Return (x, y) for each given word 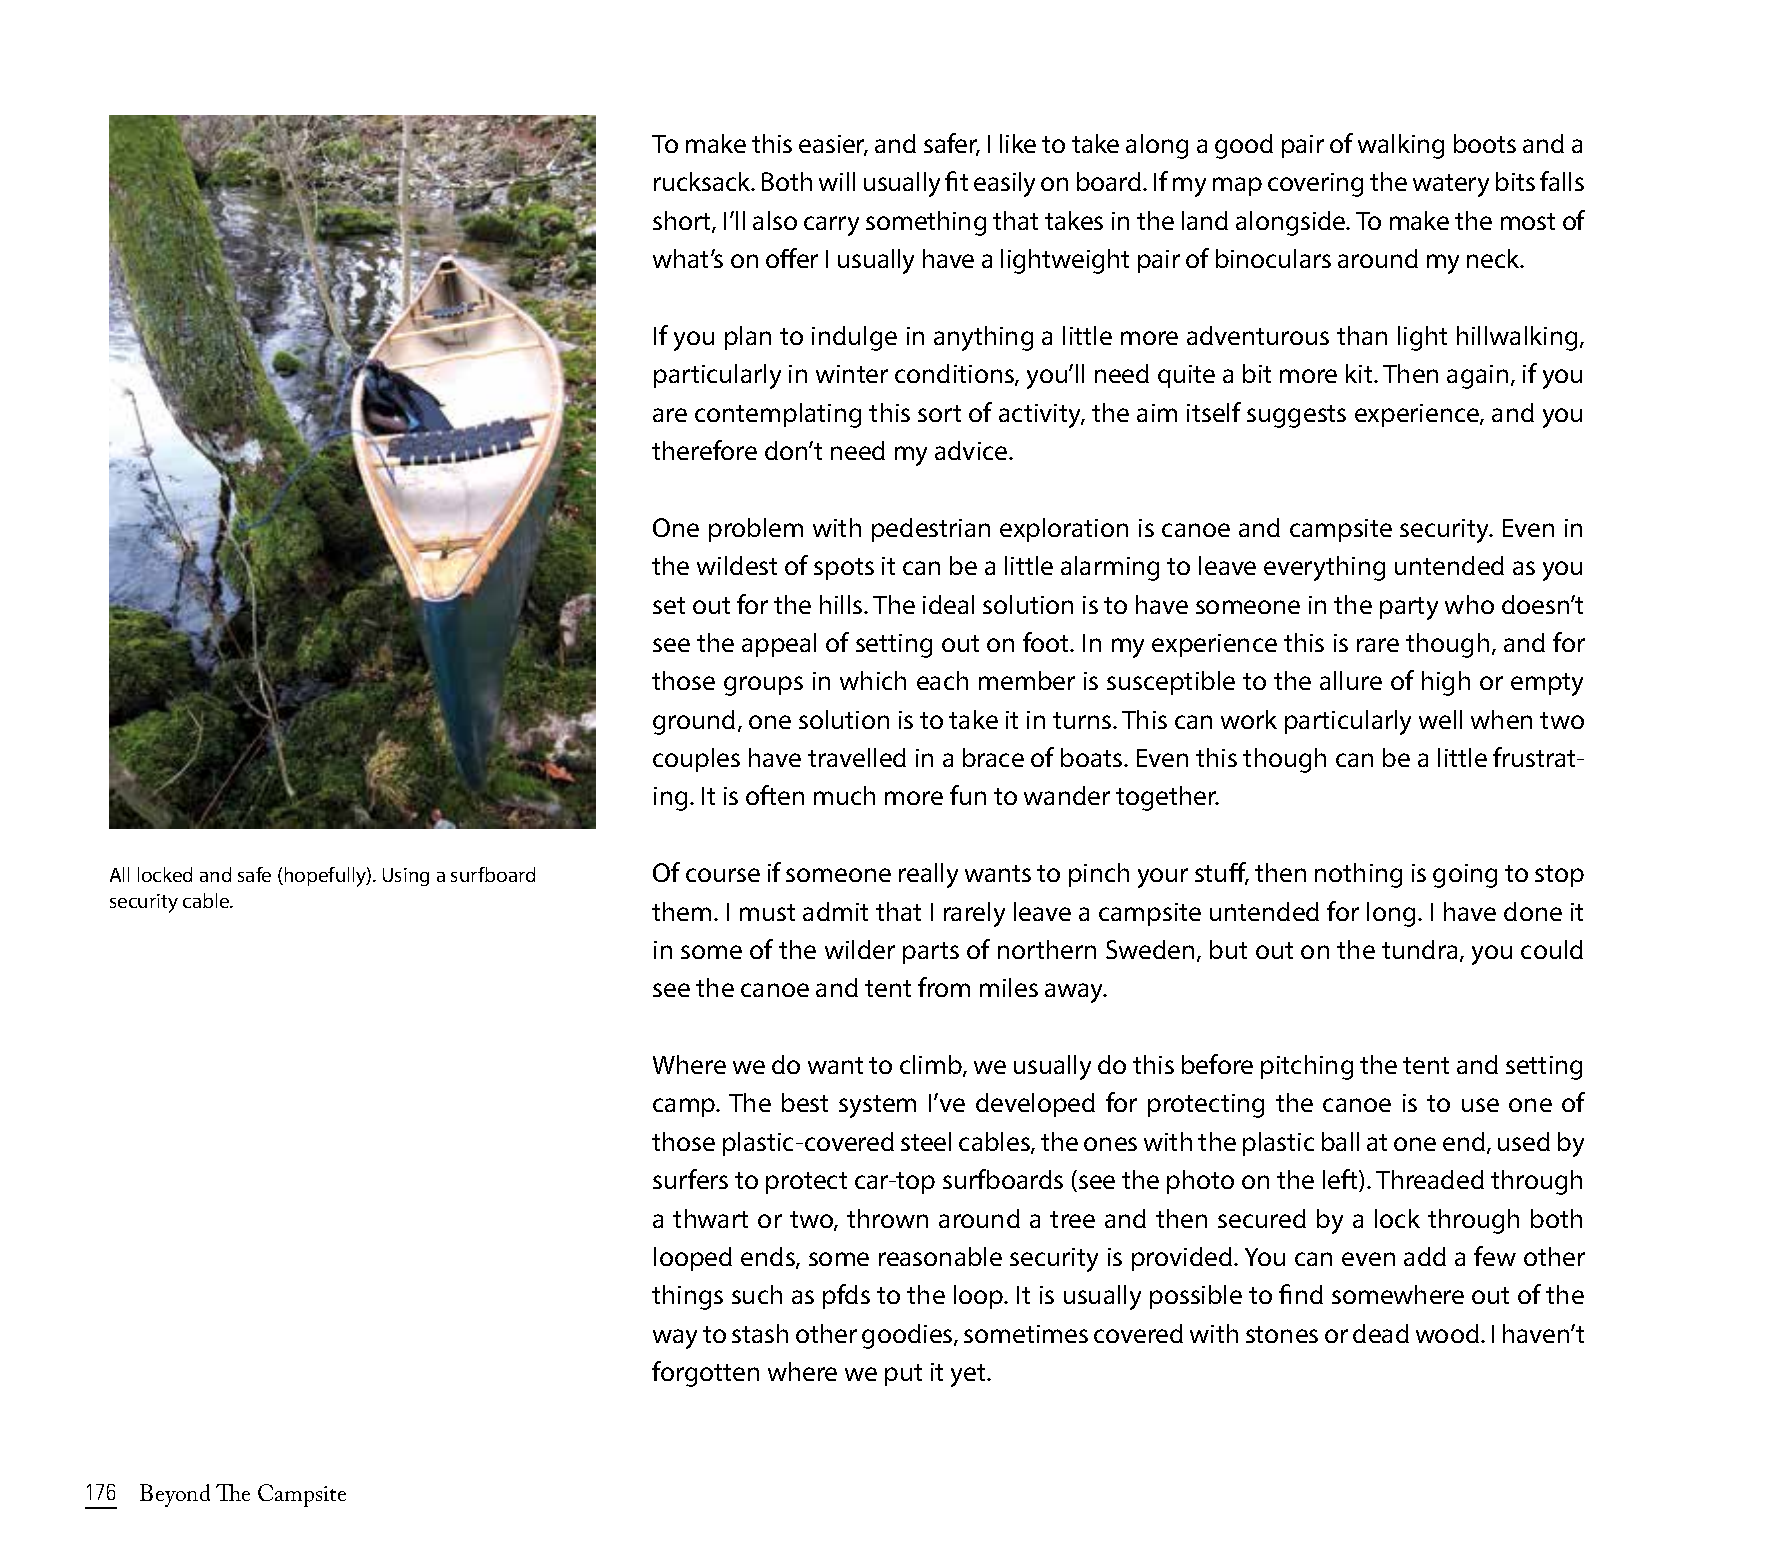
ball (1340, 1141)
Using (406, 877)
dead (1381, 1333)
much (844, 795)
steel (926, 1141)
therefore (704, 450)
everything (1324, 568)
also (775, 220)
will (837, 181)
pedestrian (931, 530)
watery (1451, 185)
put (903, 1375)
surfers (690, 1179)
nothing (1358, 875)
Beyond (175, 1495)
